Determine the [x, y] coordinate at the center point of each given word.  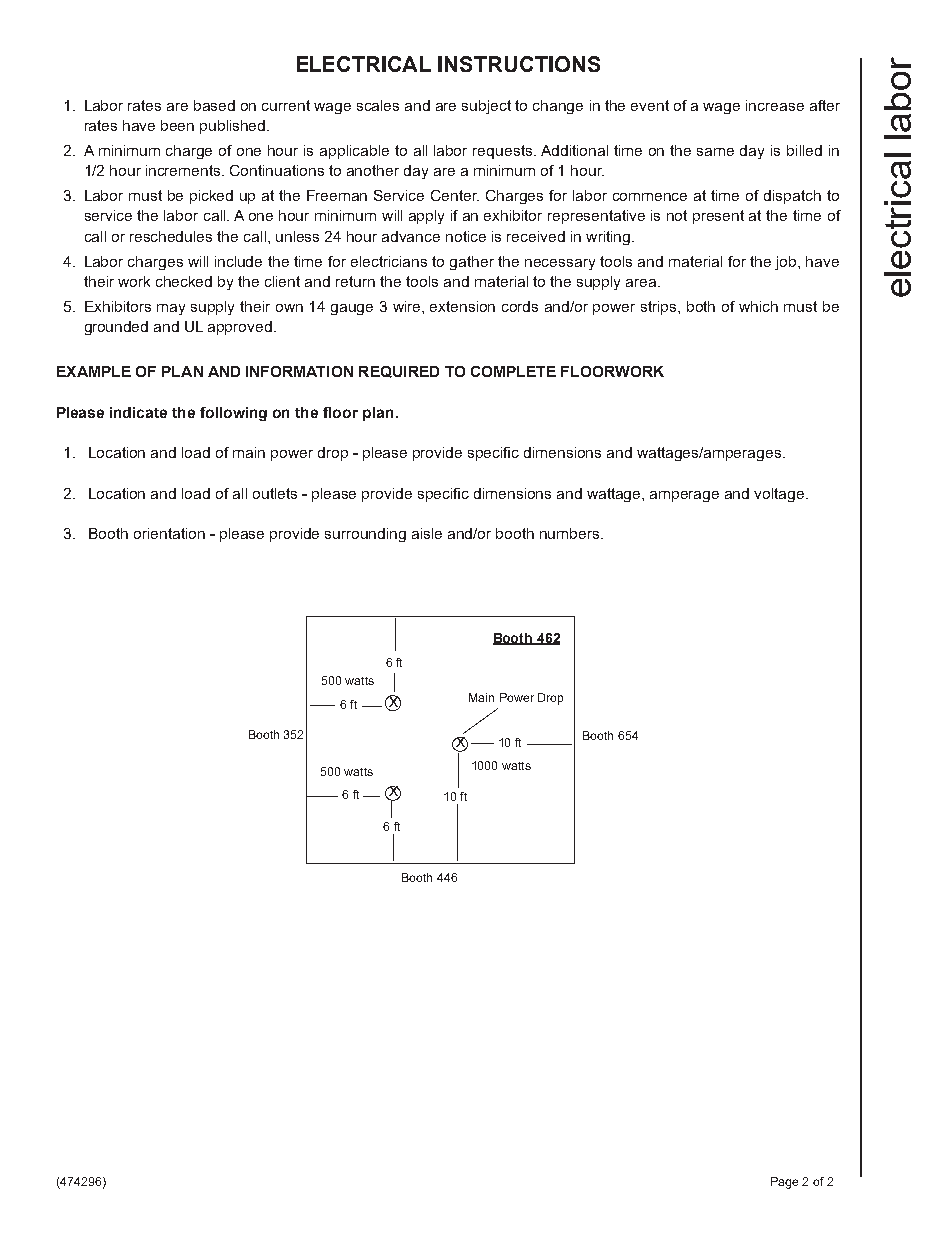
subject [486, 107]
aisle [427, 533]
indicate [138, 412]
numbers [571, 533]
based [214, 105]
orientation [169, 533]
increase [775, 105]
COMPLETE [513, 371]
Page [784, 1183]
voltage [780, 495]
